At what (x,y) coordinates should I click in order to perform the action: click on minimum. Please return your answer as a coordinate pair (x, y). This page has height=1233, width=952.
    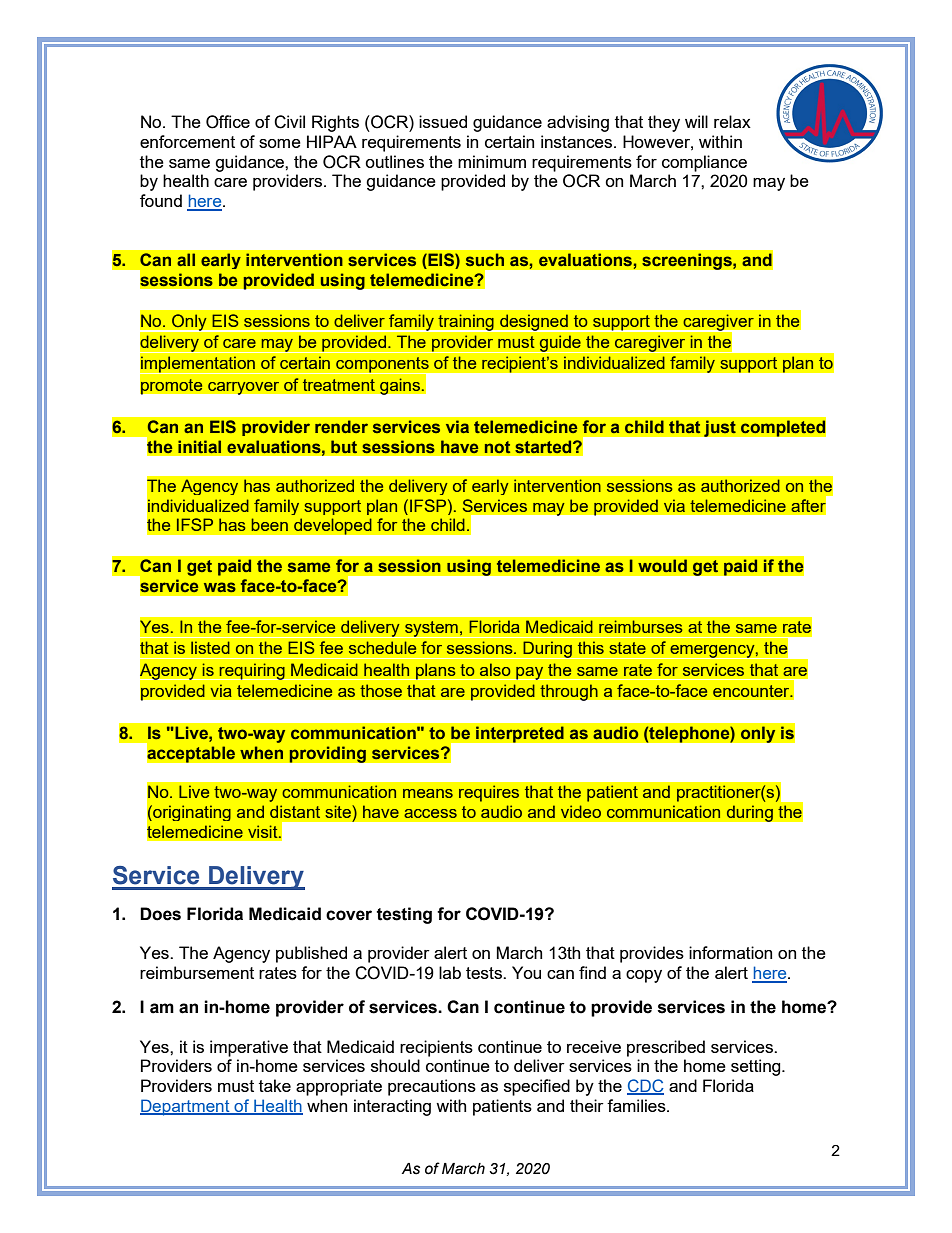
    Looking at the image, I should click on (492, 161).
